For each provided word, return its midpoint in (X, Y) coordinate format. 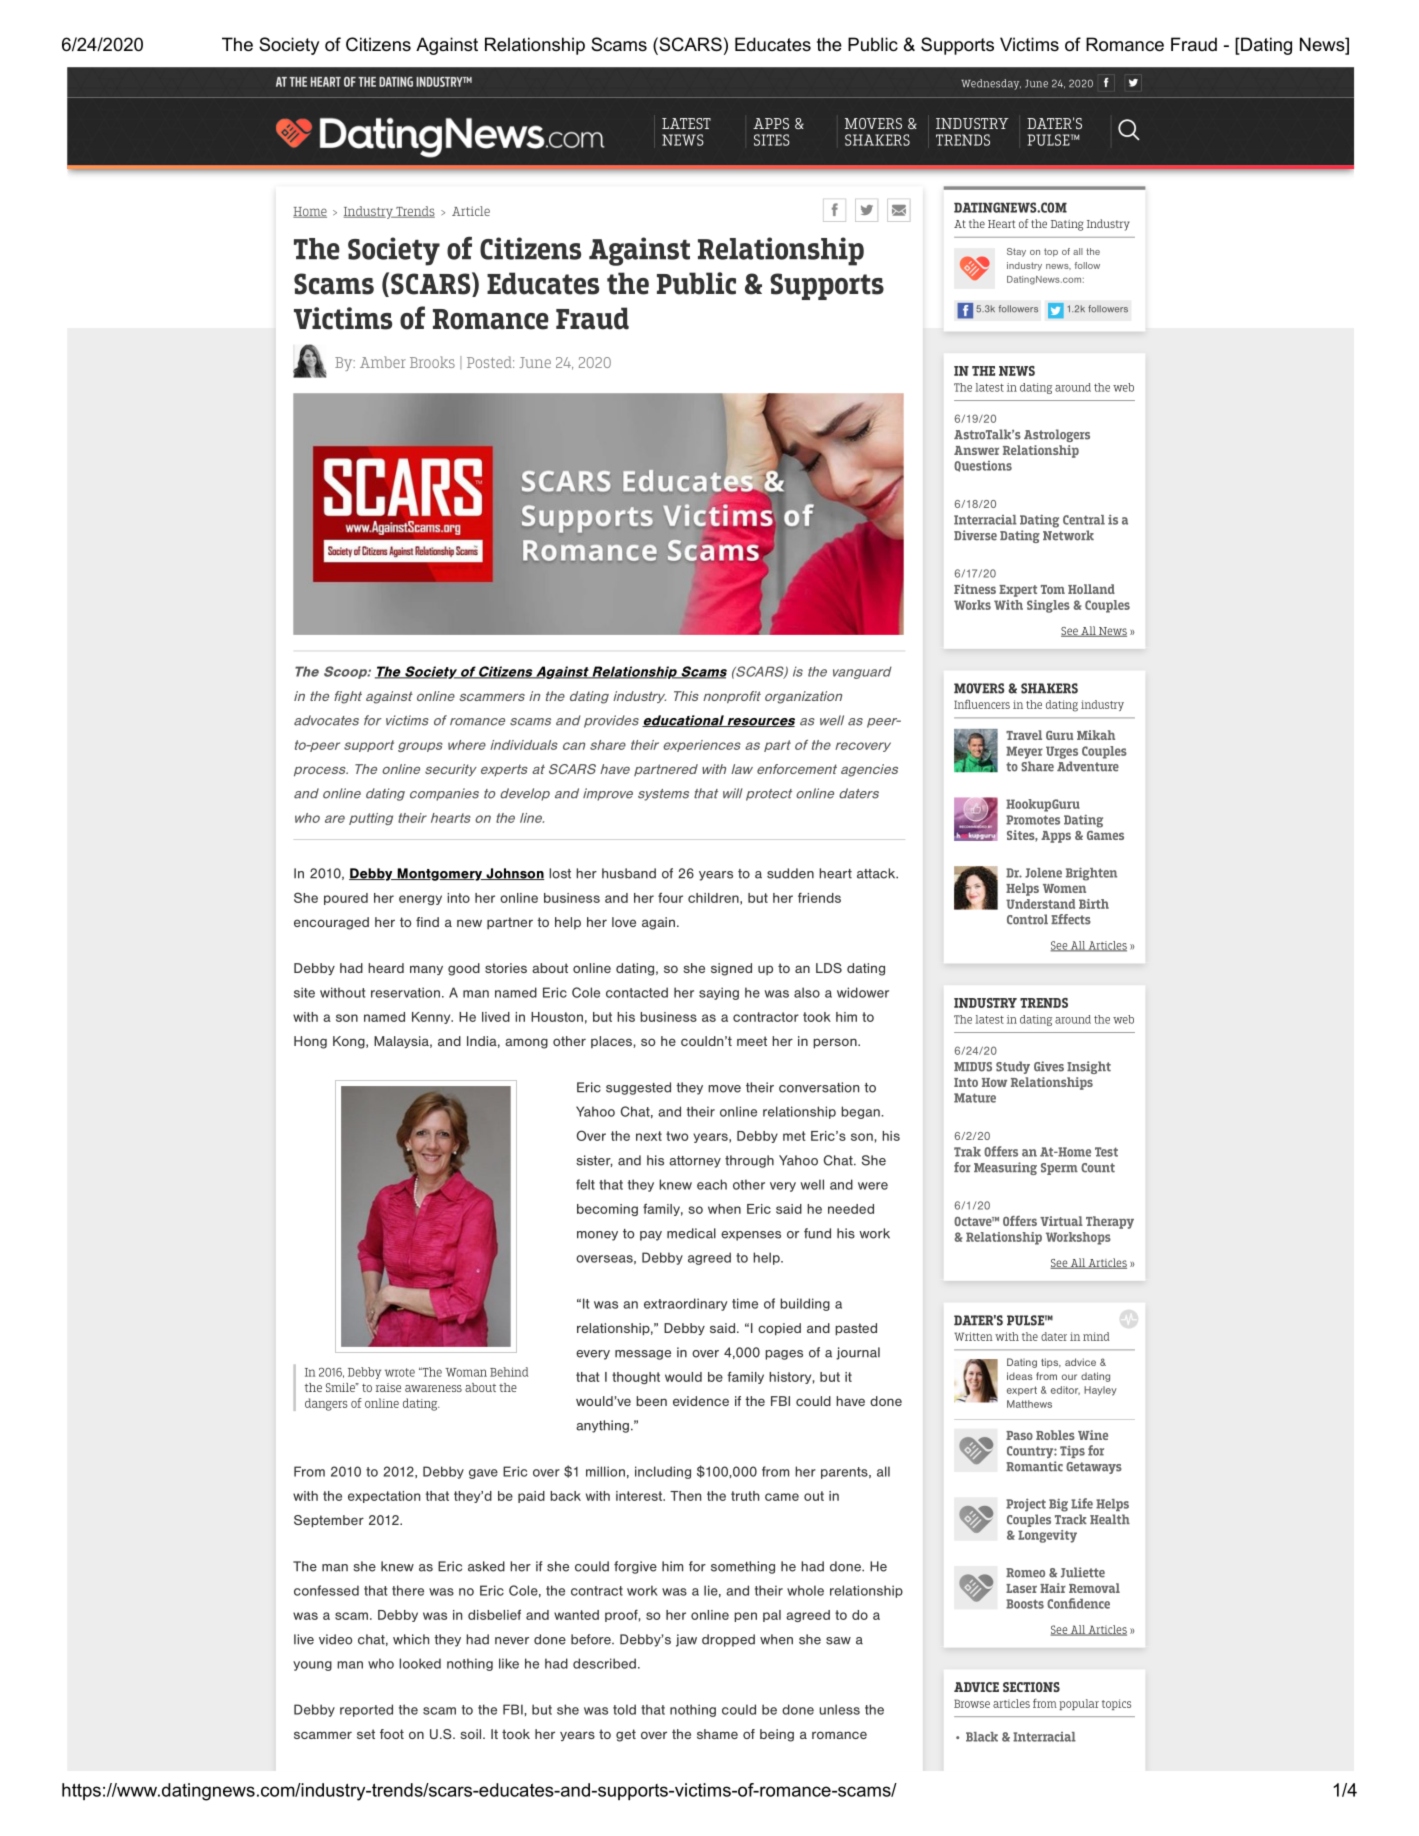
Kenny (432, 1018)
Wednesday (991, 84)
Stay (1016, 252)
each (712, 1184)
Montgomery (440, 874)
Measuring (1005, 1168)
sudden (790, 873)
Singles (1048, 606)
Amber (383, 362)
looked (420, 1663)
